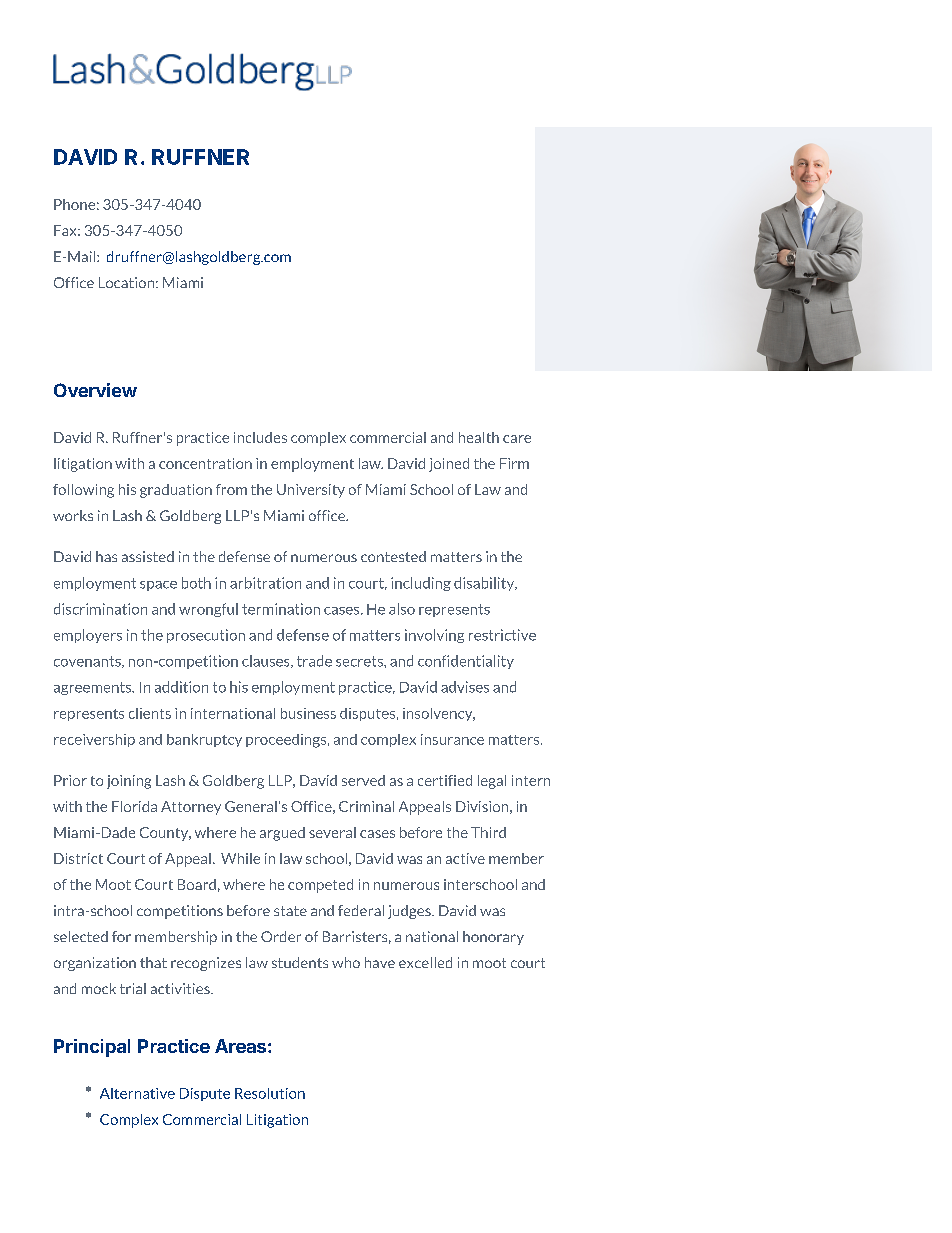 Image resolution: width=952 pixels, height=1233 pixels. I want to click on excelled, so click(425, 962).
